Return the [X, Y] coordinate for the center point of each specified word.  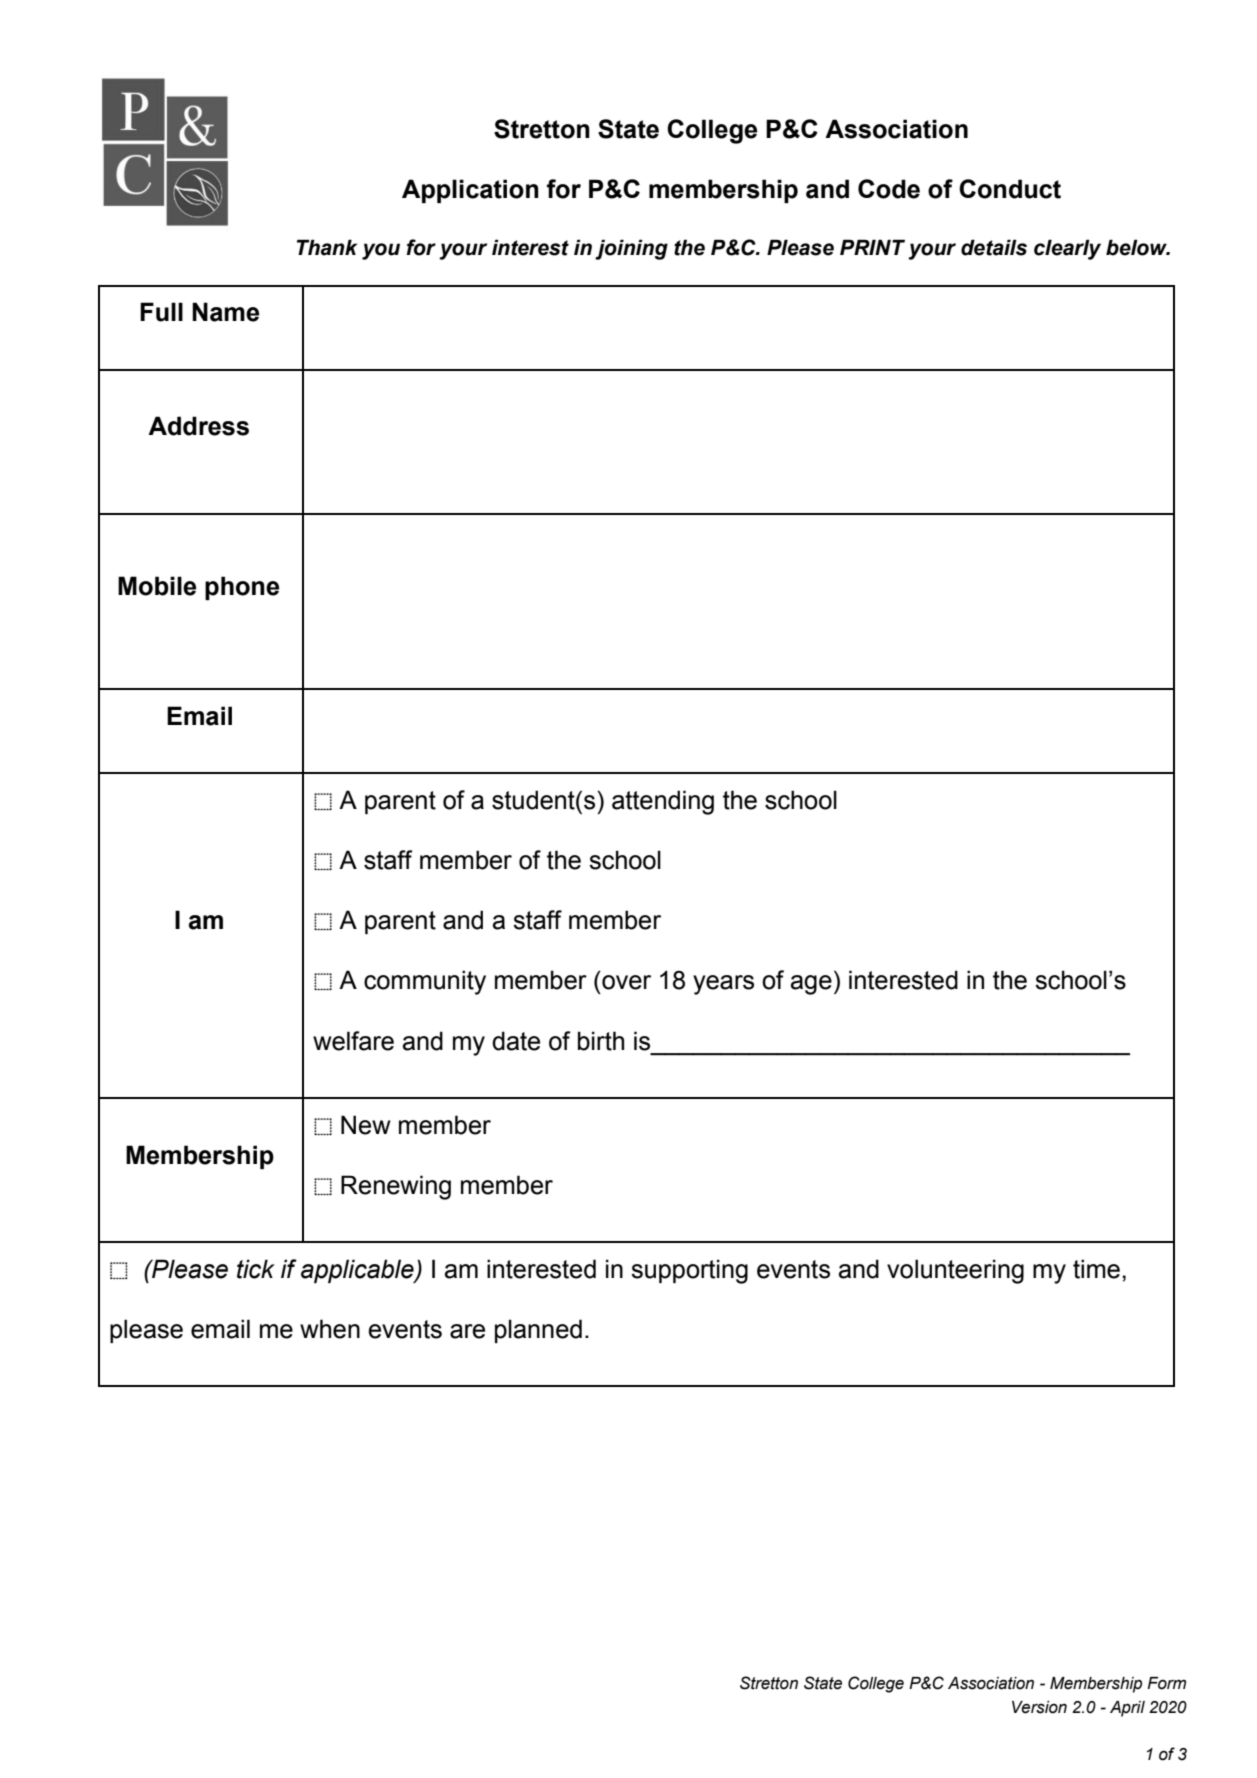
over [626, 982]
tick [256, 1269]
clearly [1067, 249]
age [811, 985]
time [1096, 1269]
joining [631, 249]
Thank [327, 247]
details [994, 247]
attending [663, 802]
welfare [353, 1041]
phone [242, 588]
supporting [689, 1271]
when [330, 1329]
